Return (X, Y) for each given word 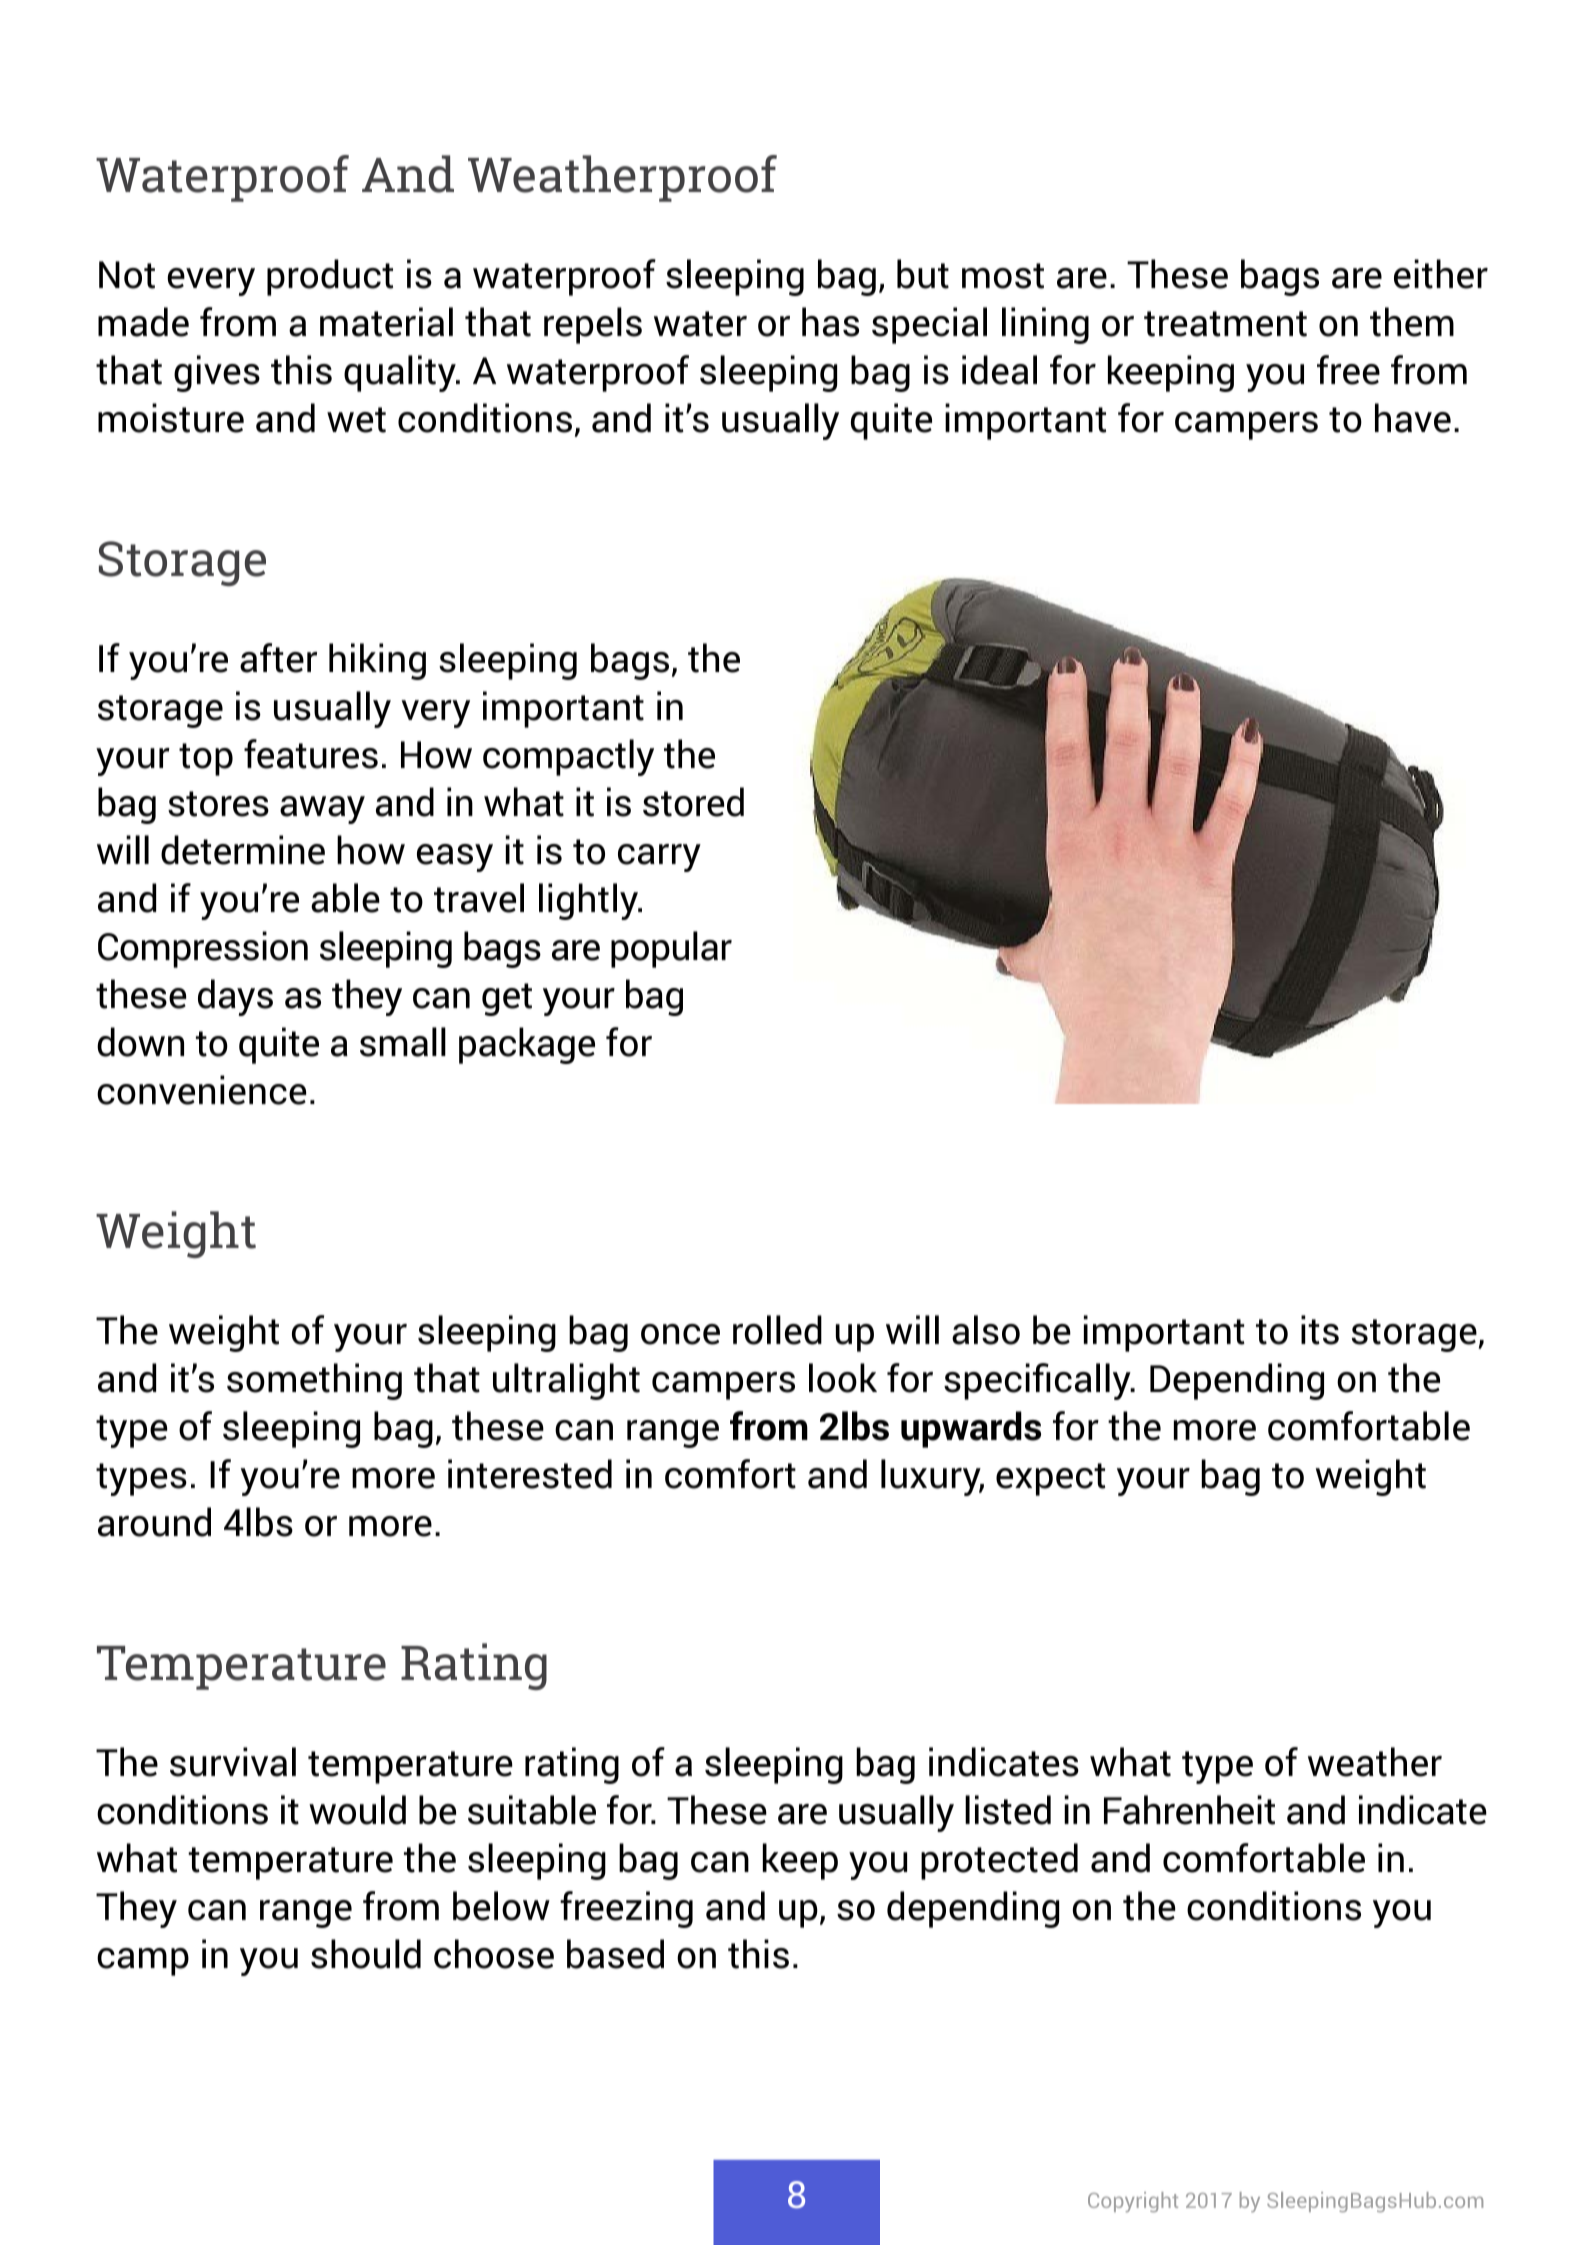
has (830, 322)
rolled (777, 1330)
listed (1008, 1810)
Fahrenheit (1189, 1810)
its (1320, 1330)
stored (693, 802)
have (1413, 418)
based (615, 1954)
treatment (1225, 324)
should (366, 1954)
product (330, 277)
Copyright (1133, 2202)
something (314, 1381)
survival (233, 1762)
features (311, 754)
